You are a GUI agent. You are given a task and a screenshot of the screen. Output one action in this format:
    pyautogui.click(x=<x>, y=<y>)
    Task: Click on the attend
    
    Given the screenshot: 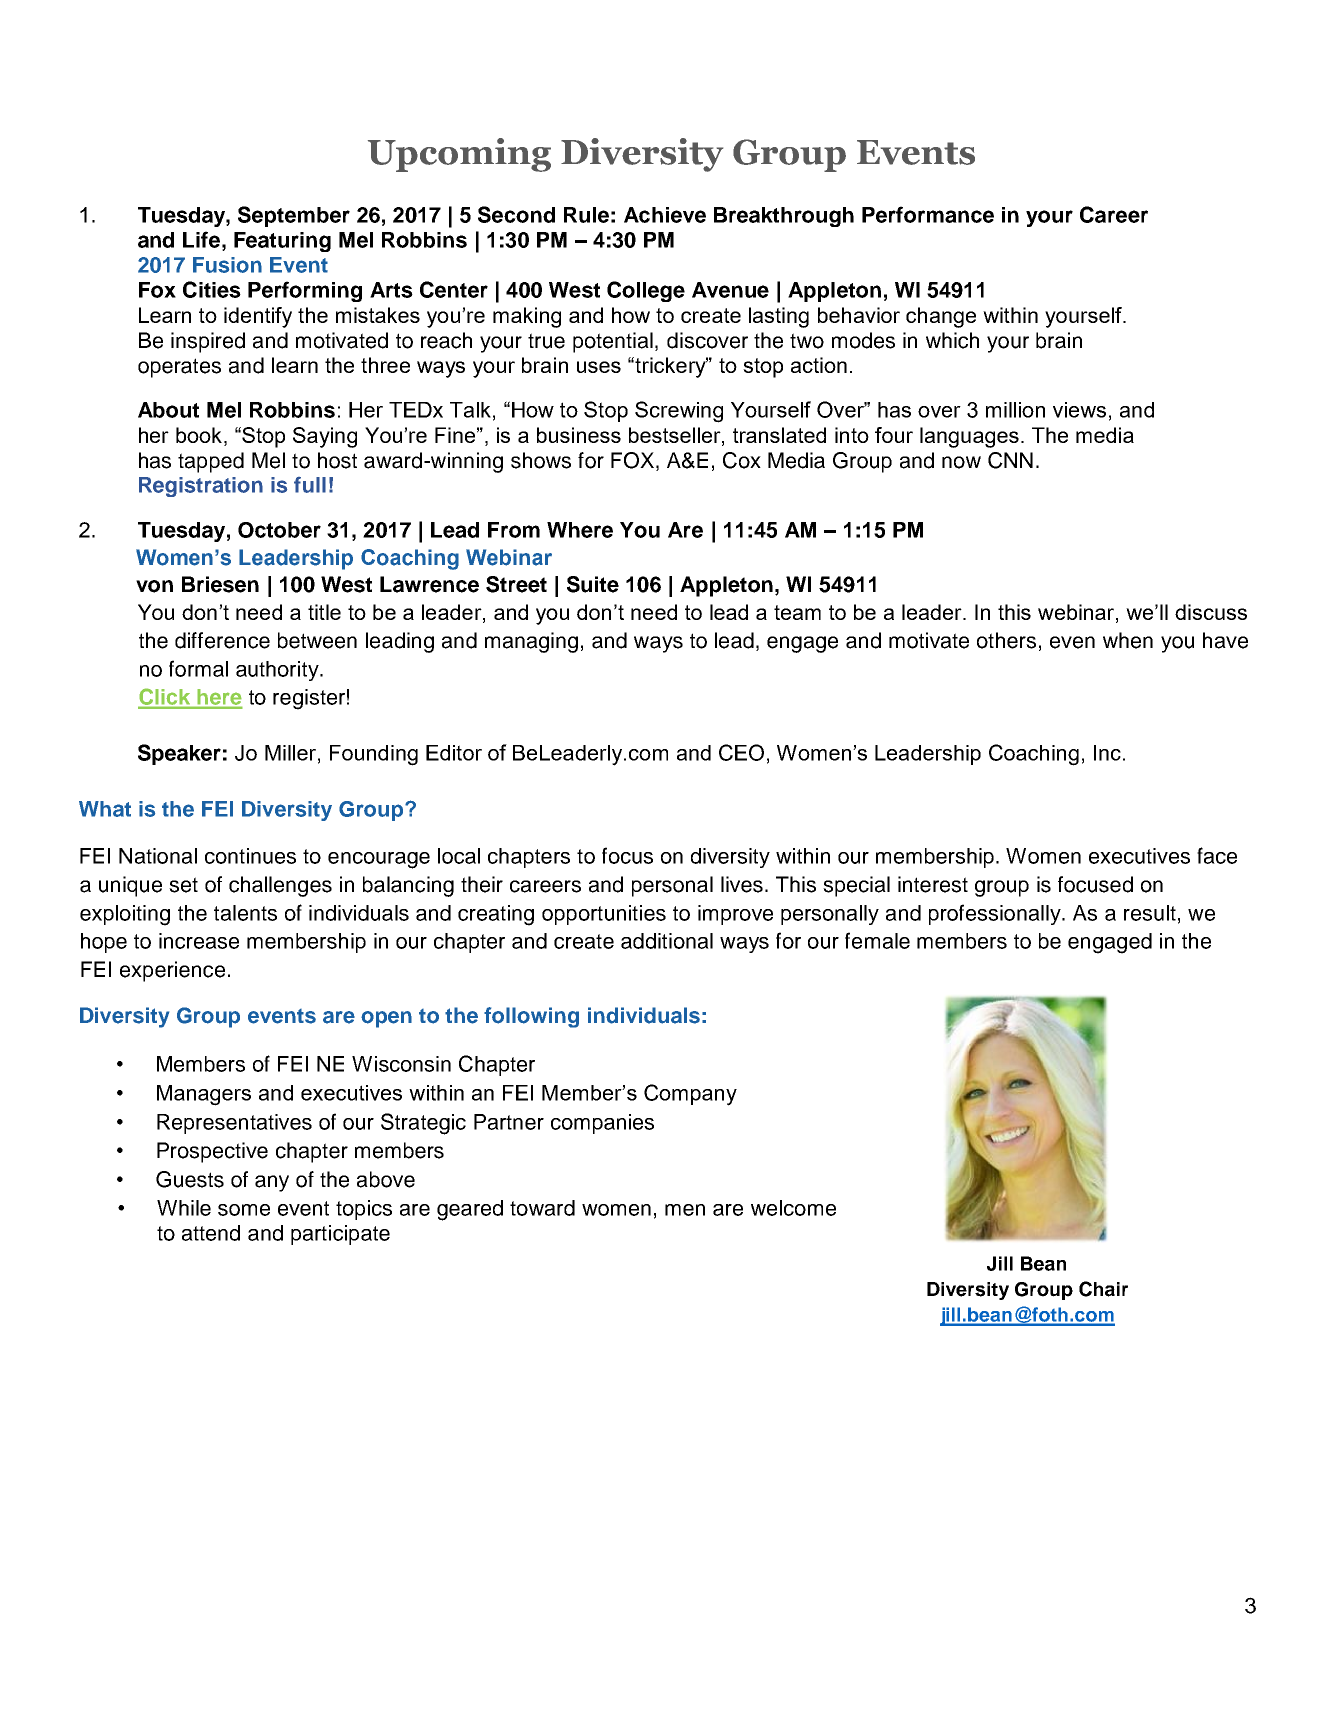 What is the action you would take?
    pyautogui.click(x=211, y=1233)
